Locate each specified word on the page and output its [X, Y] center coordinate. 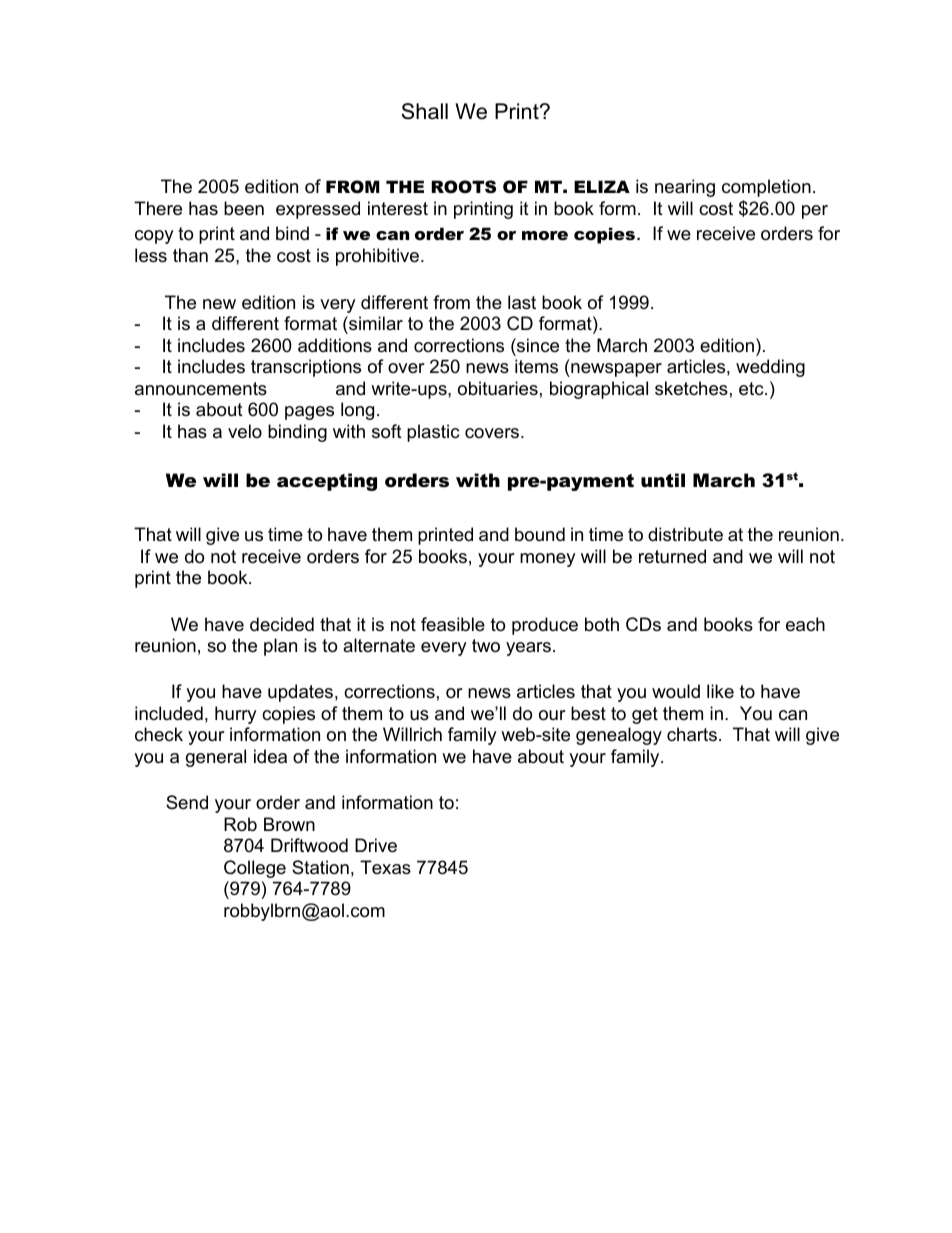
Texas [385, 867]
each [805, 624]
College [255, 869]
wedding [770, 368]
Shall [424, 111]
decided [282, 624]
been [244, 208]
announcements [201, 389]
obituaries [498, 388]
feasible [453, 624]
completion [766, 188]
